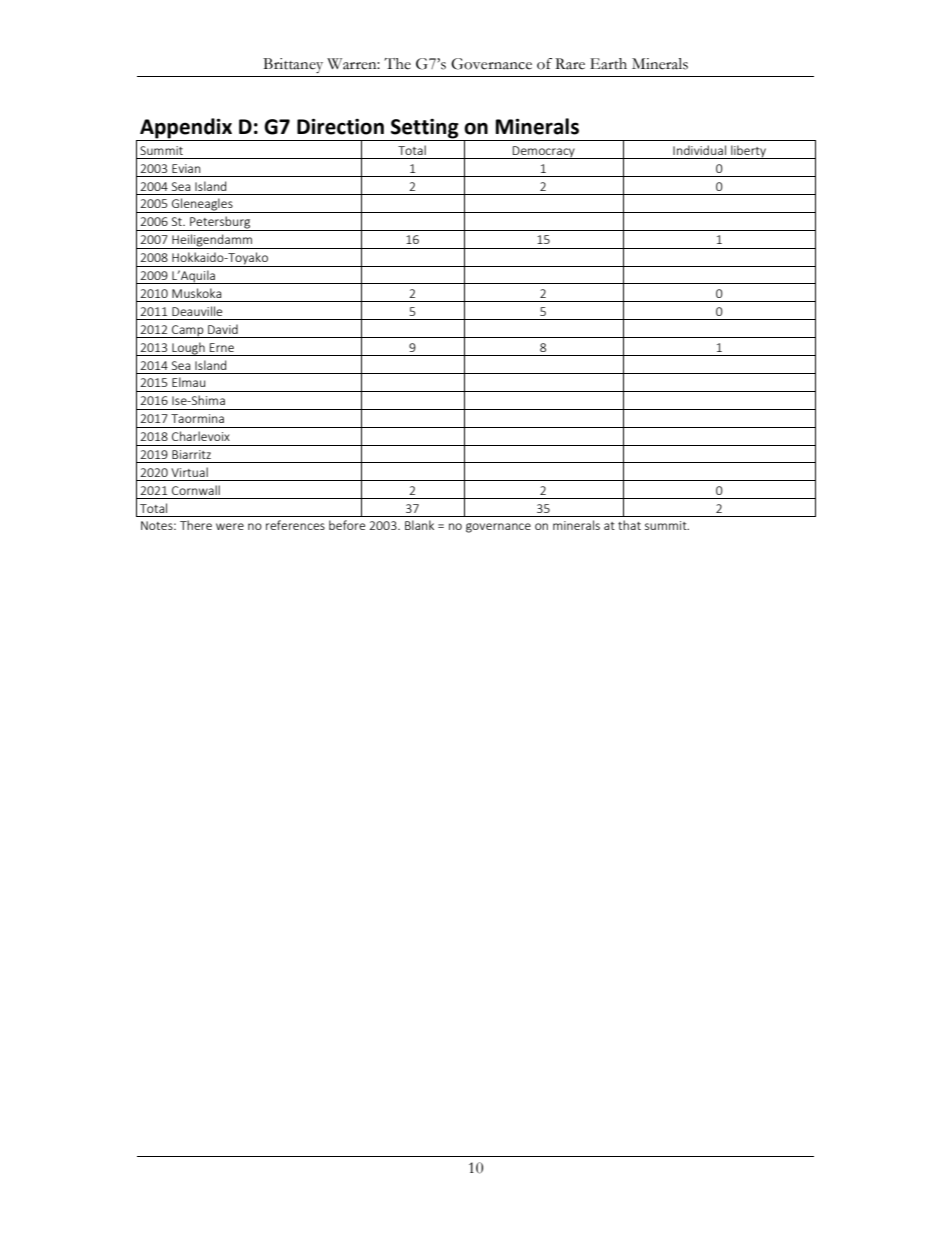 This screenshot has width=952, height=1233. Describe the element at coordinates (419, 525) in the screenshot. I see `Blank` at that location.
